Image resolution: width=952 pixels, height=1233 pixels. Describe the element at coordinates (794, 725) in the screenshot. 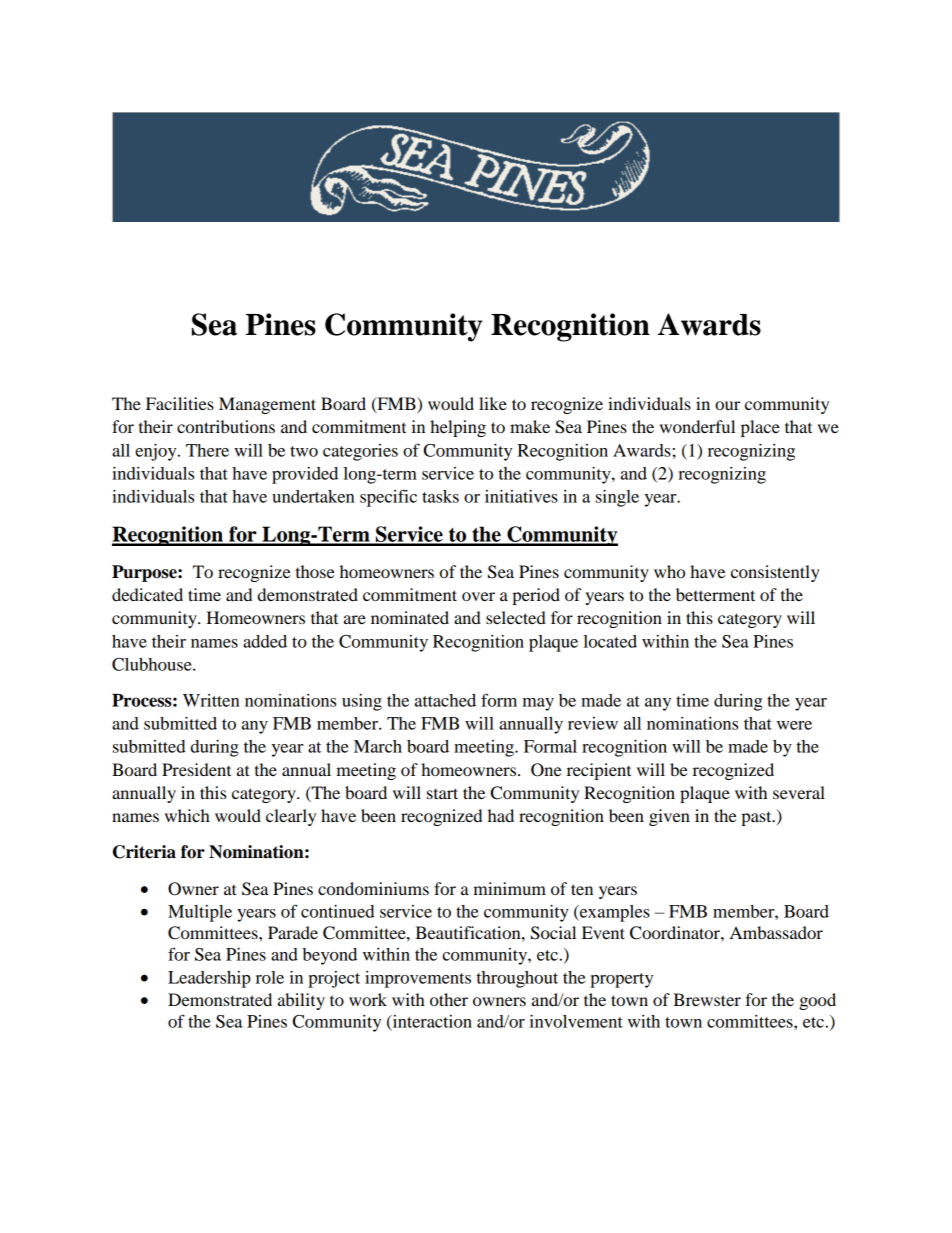

I see `were` at that location.
